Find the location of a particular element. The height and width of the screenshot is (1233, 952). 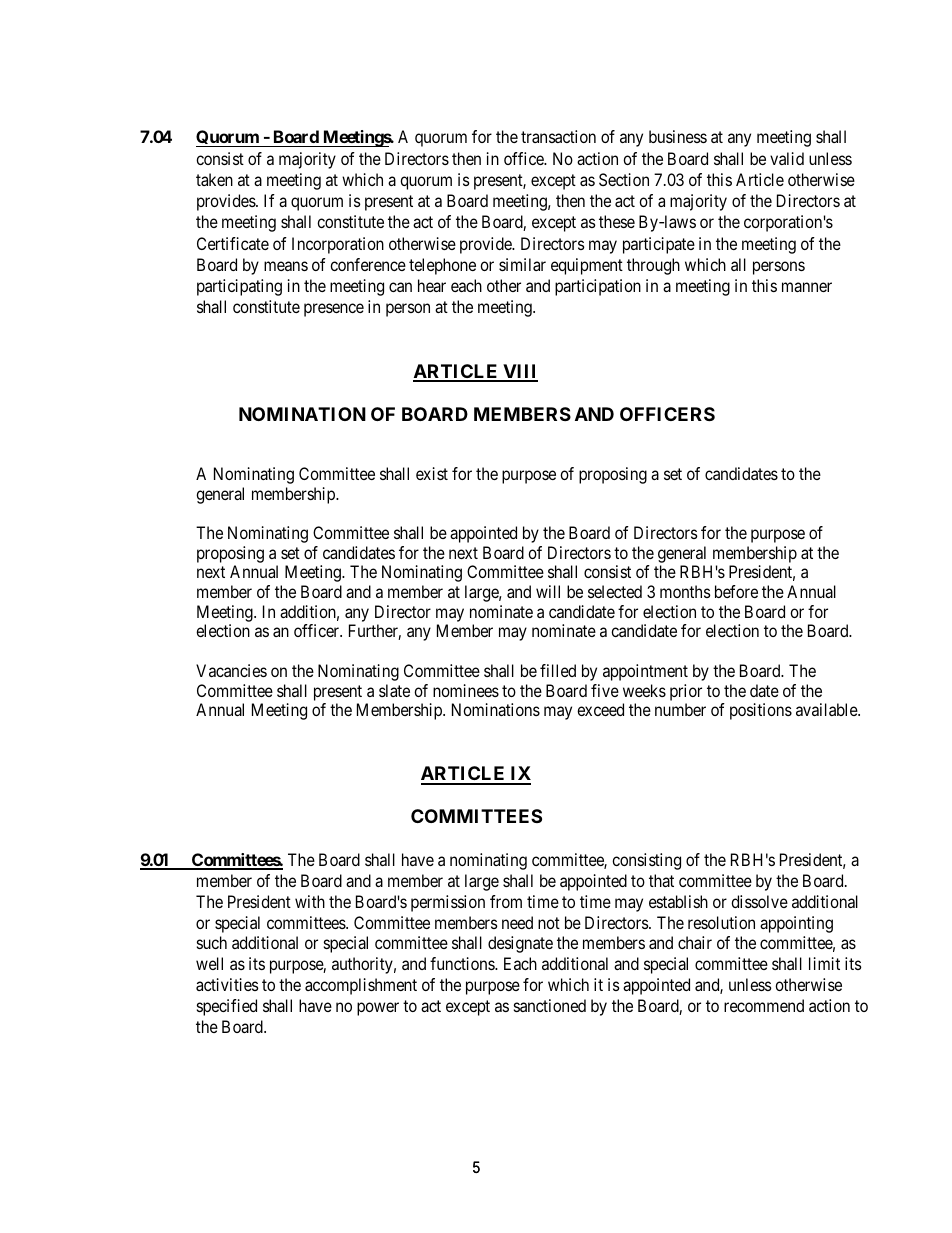

Section is located at coordinates (624, 179).
